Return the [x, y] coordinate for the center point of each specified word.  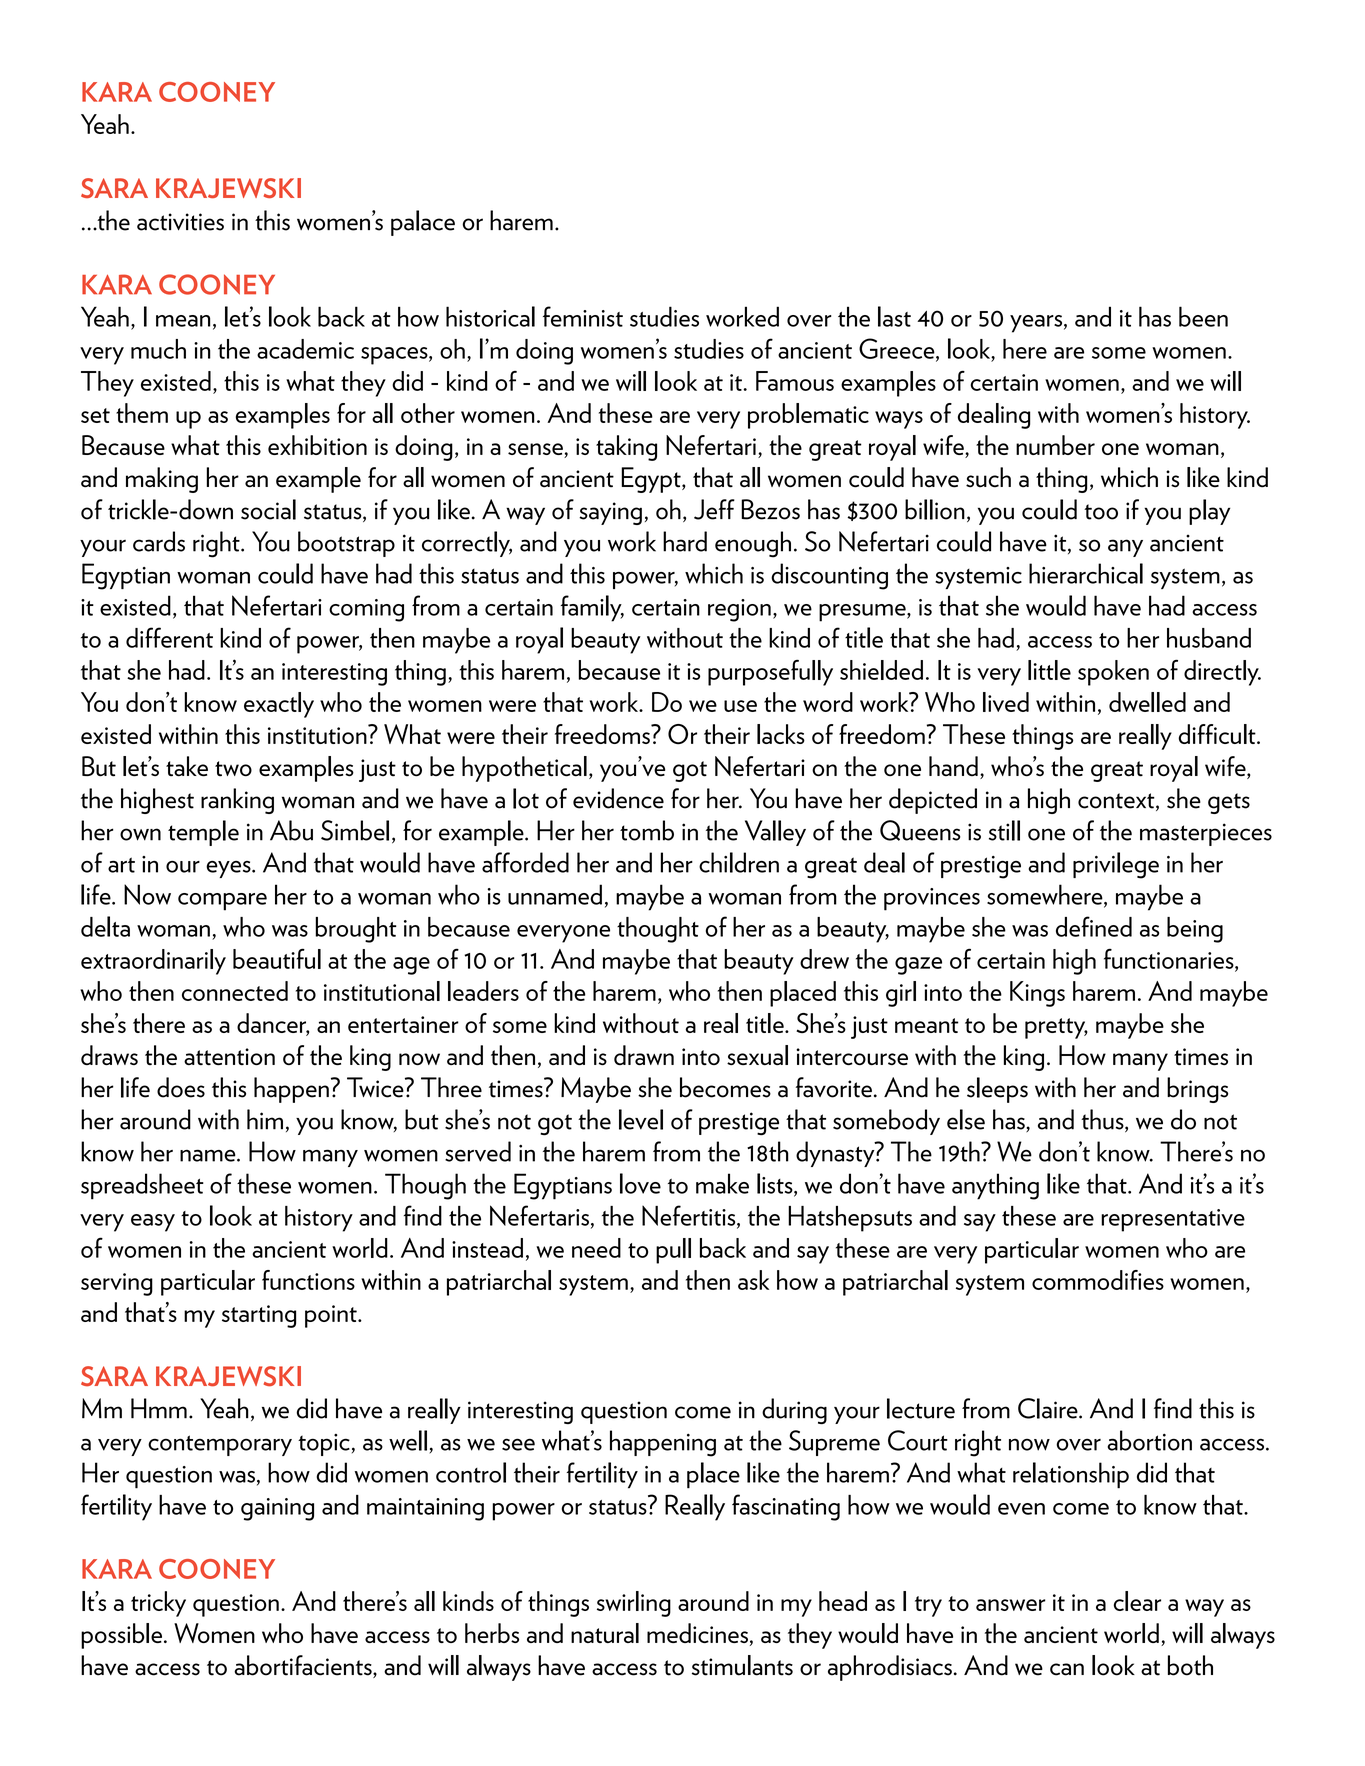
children [739, 862]
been [1203, 316]
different [169, 637]
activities [180, 222]
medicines [697, 1633]
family [592, 608]
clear [1137, 1601]
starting [259, 1316]
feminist [583, 316]
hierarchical [1086, 573]
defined [1094, 926]
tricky [158, 1604]
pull [673, 1251]
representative [1173, 1220]
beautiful [277, 958]
